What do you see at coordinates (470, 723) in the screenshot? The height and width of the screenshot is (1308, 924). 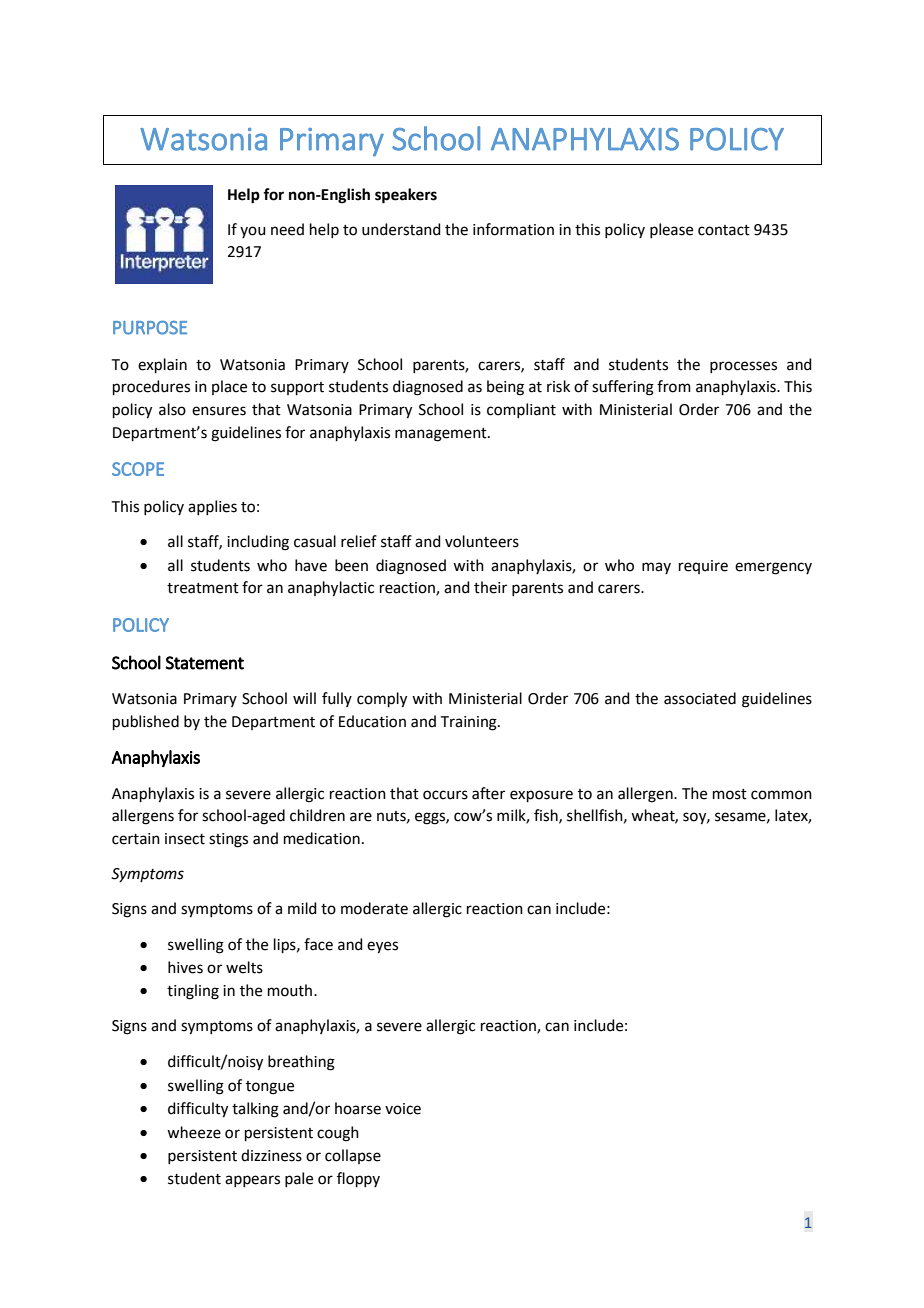 I see `Training` at bounding box center [470, 723].
